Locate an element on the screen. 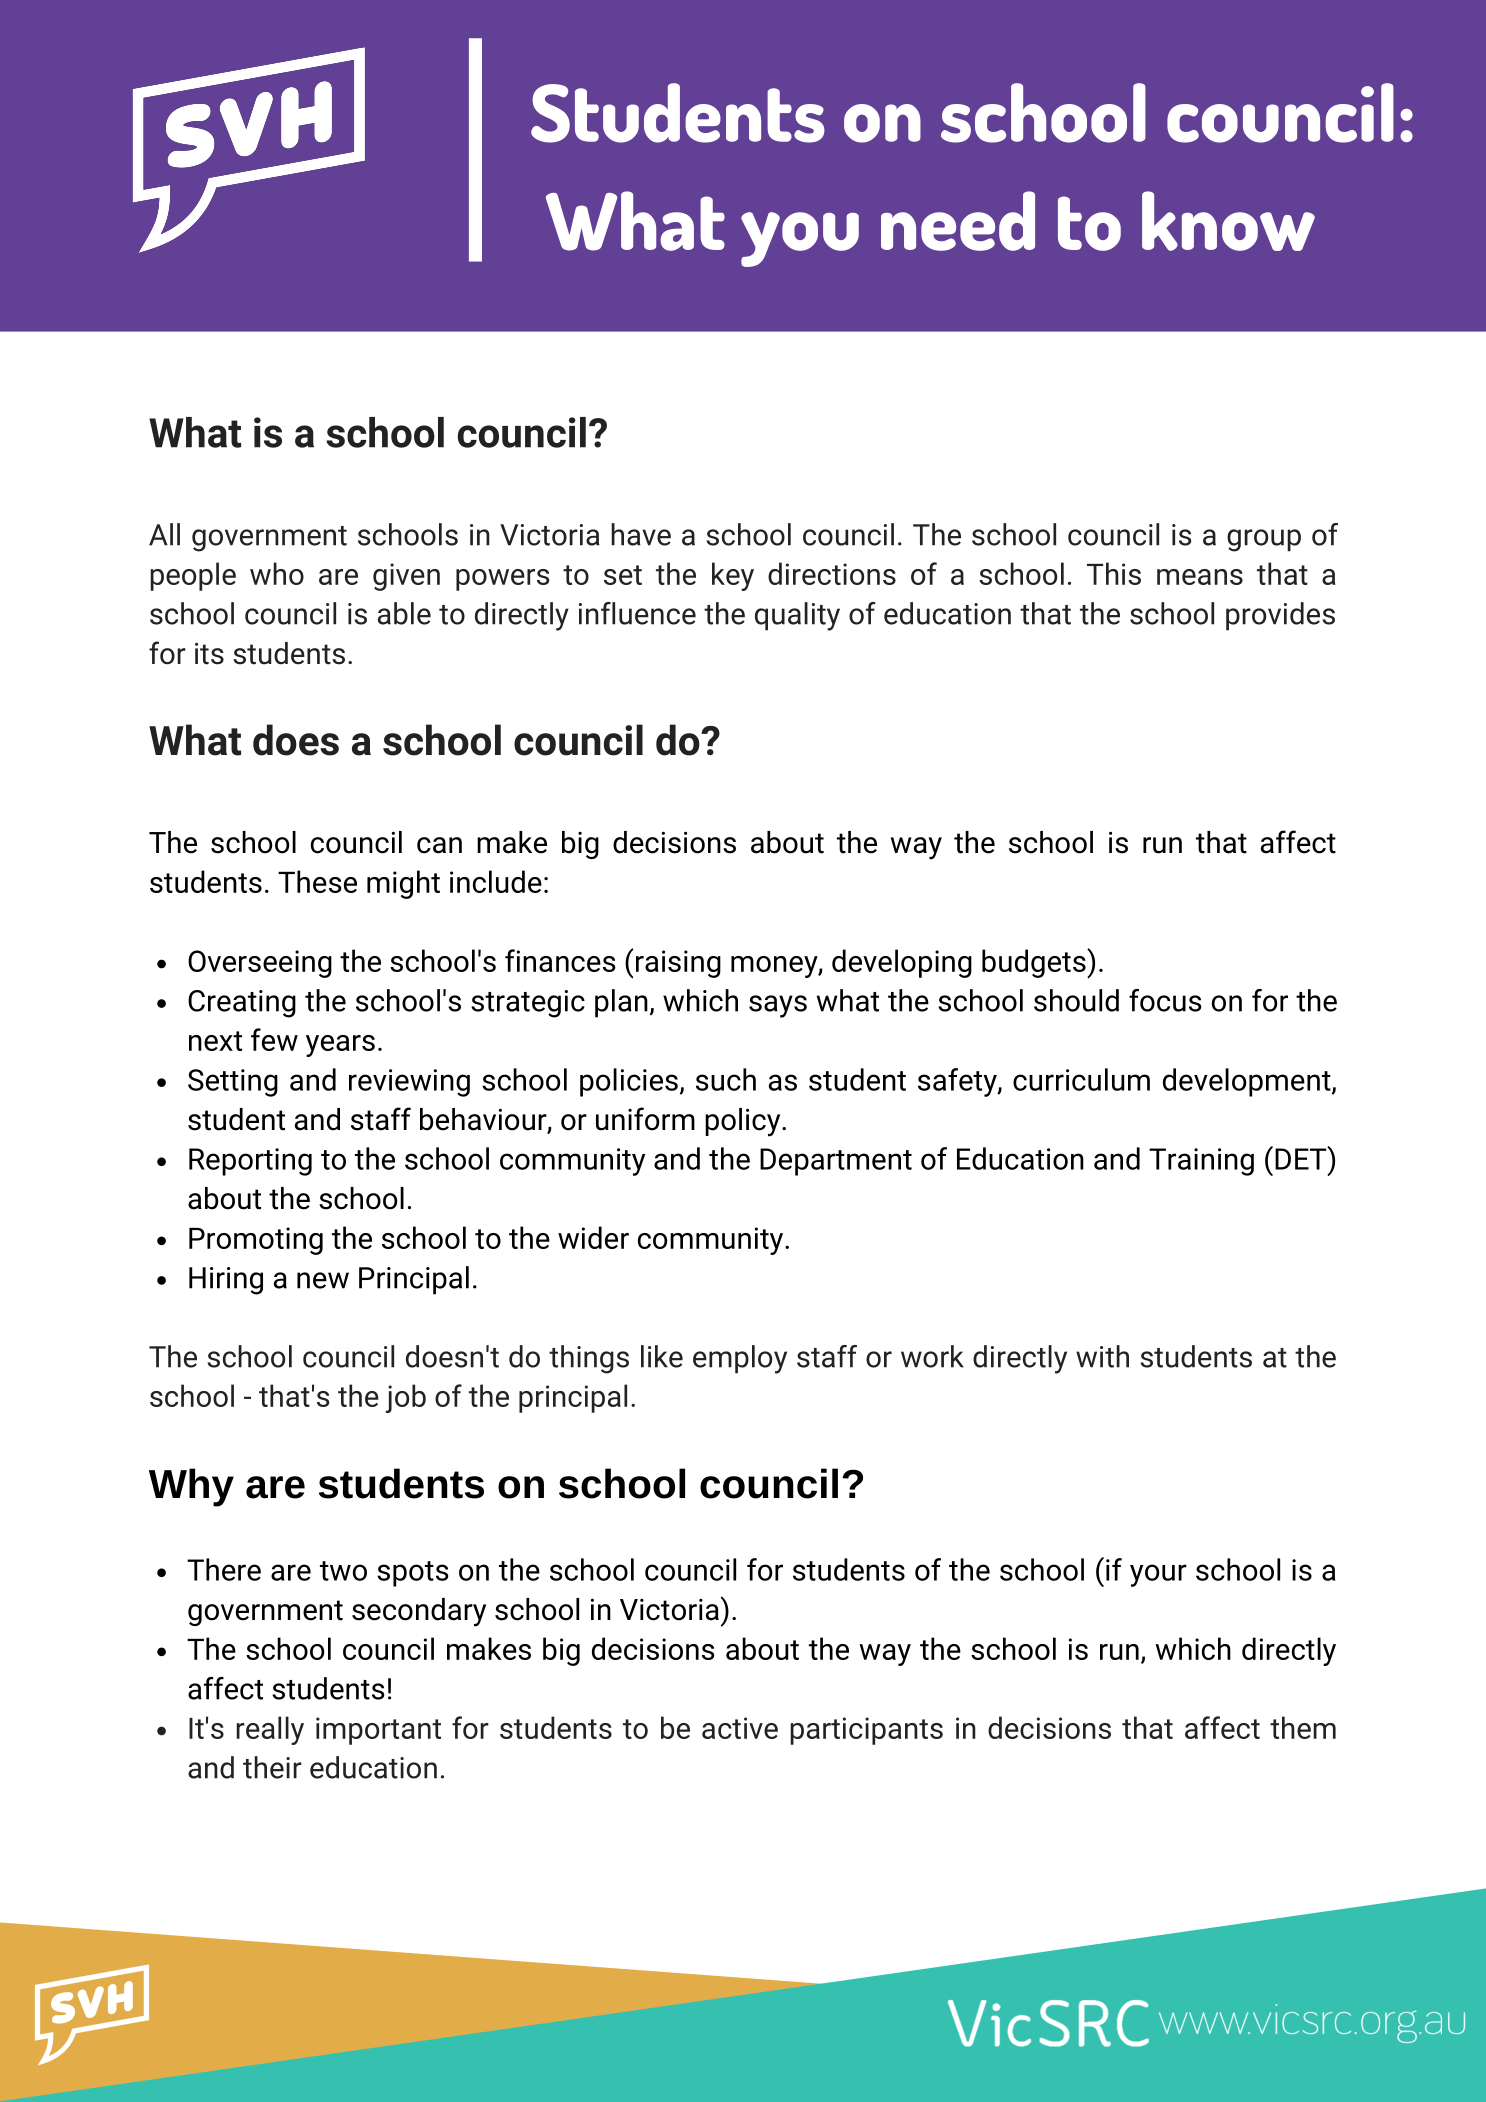  provides is located at coordinates (1280, 616).
